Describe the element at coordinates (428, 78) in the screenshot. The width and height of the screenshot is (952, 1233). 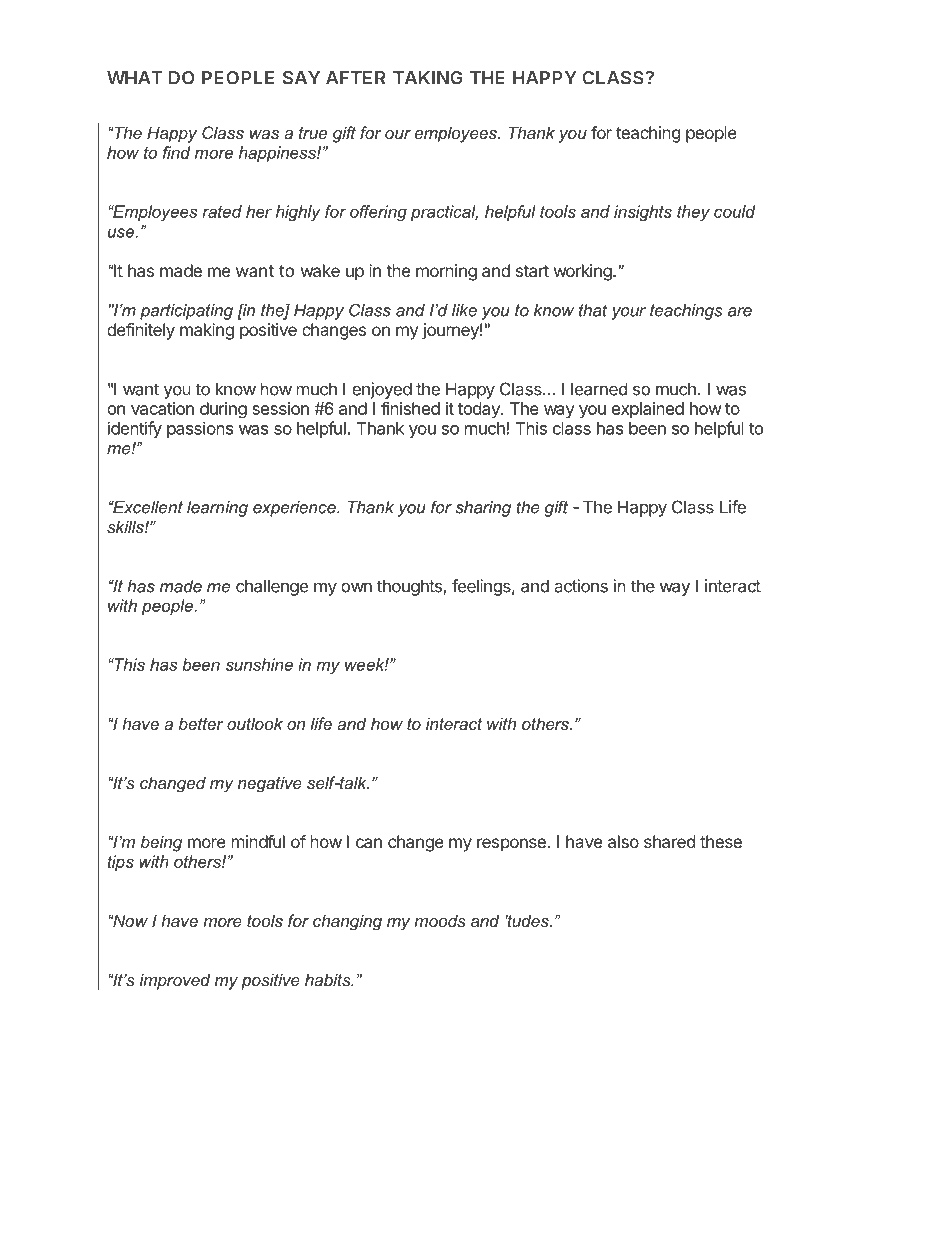
I see `TAKING` at that location.
